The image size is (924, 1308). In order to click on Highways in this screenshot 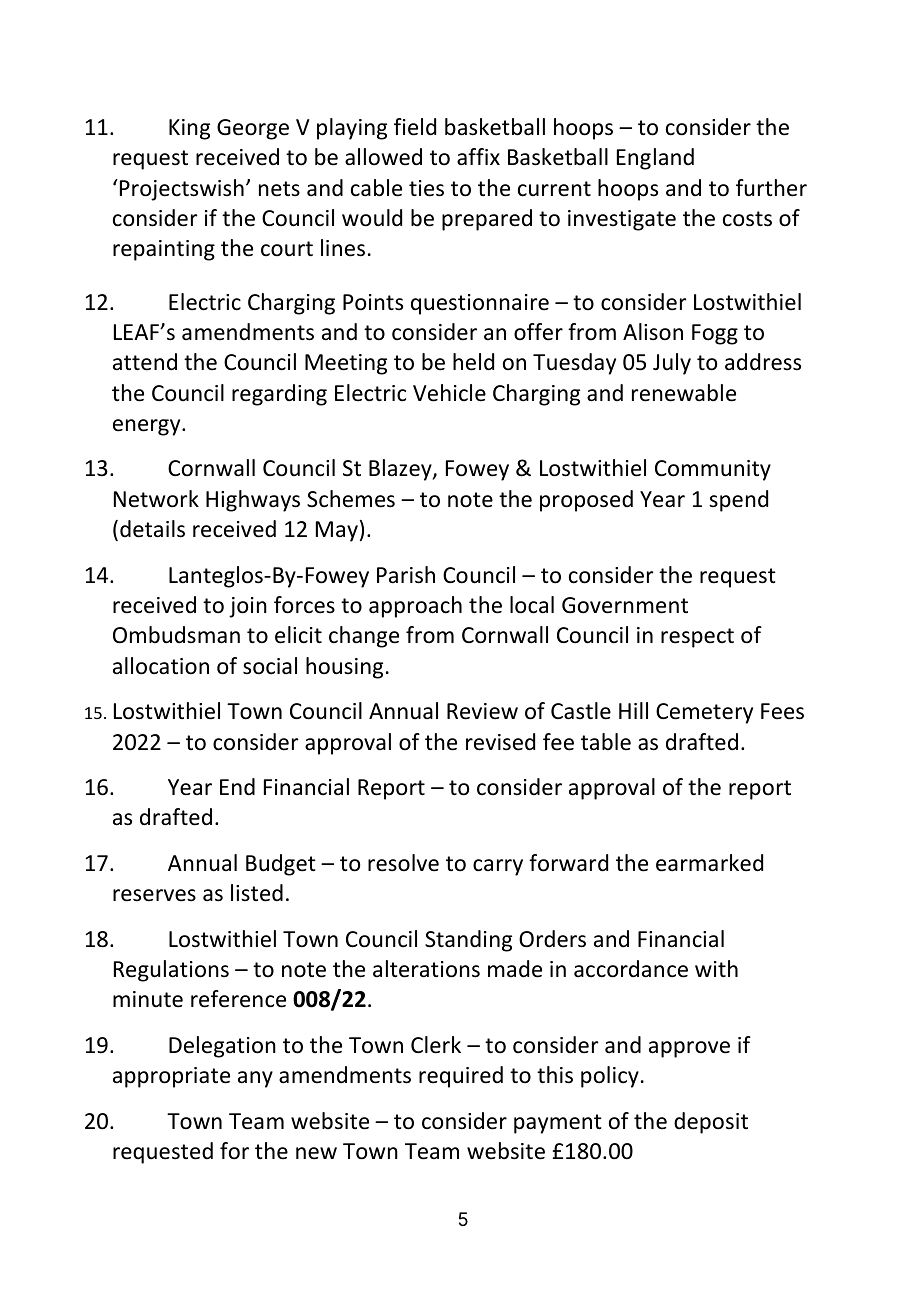, I will do `click(253, 501)`.
